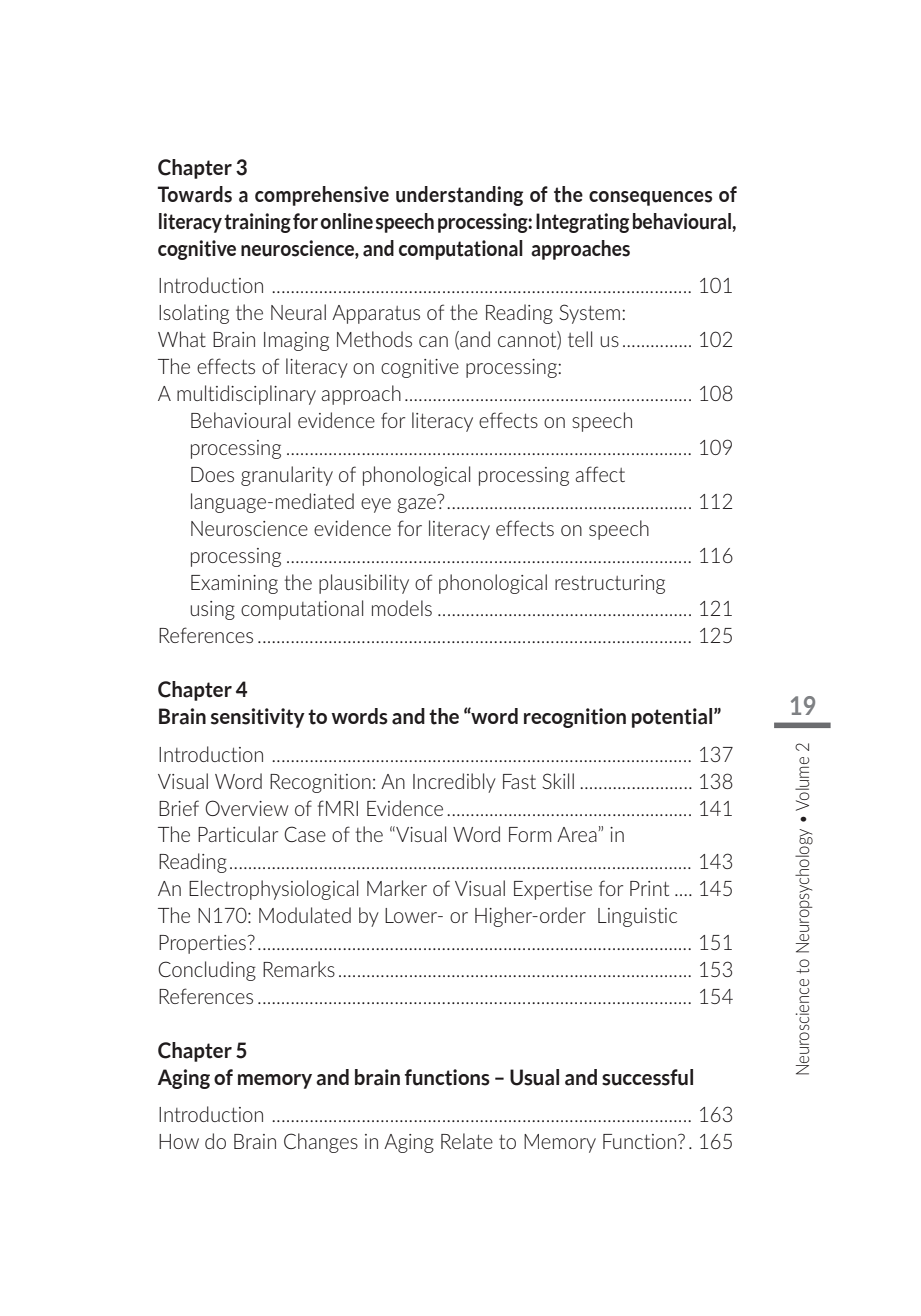  I want to click on training, so click(257, 223).
